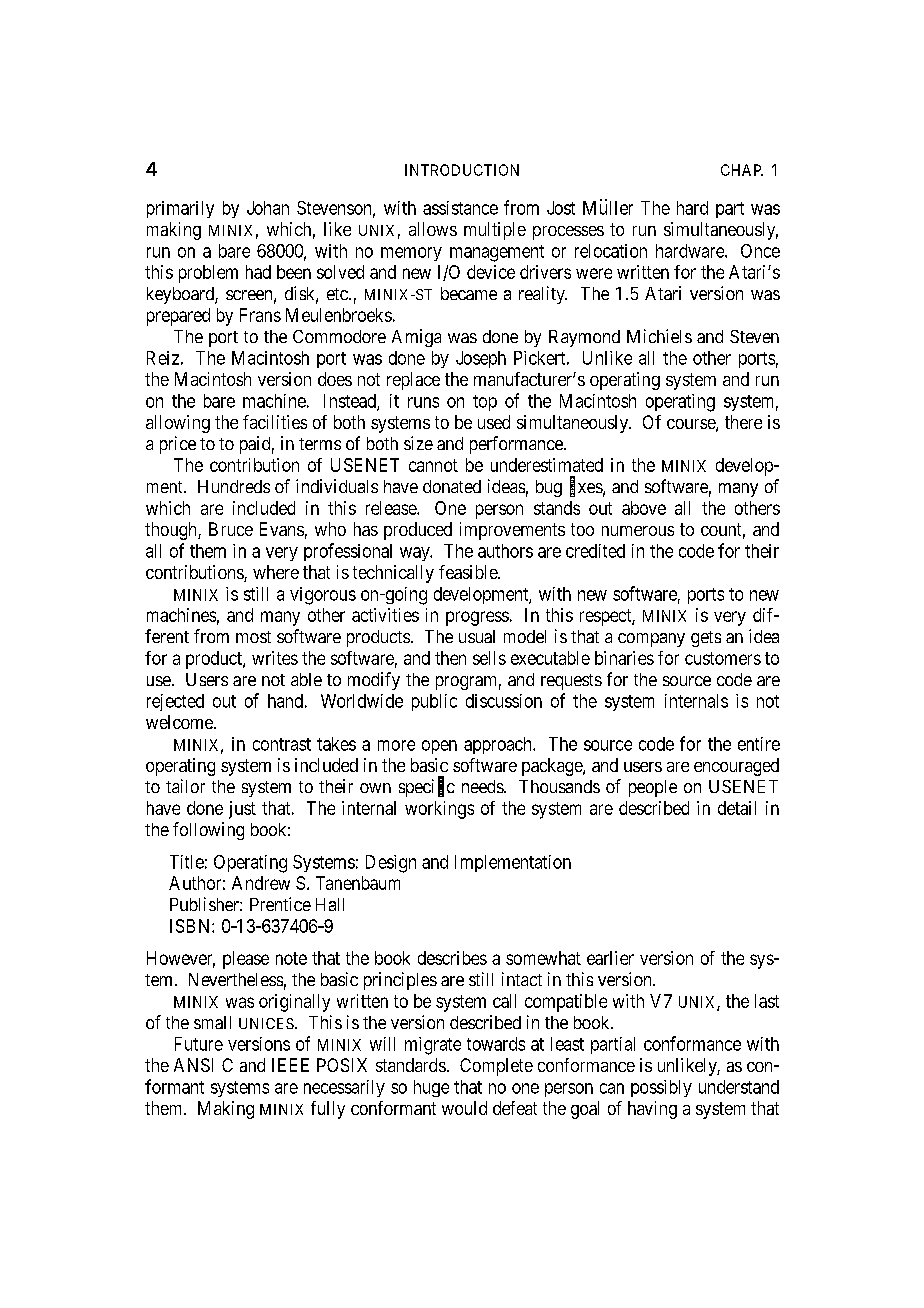 The width and height of the image is (924, 1308). I want to click on donated, so click(452, 486).
